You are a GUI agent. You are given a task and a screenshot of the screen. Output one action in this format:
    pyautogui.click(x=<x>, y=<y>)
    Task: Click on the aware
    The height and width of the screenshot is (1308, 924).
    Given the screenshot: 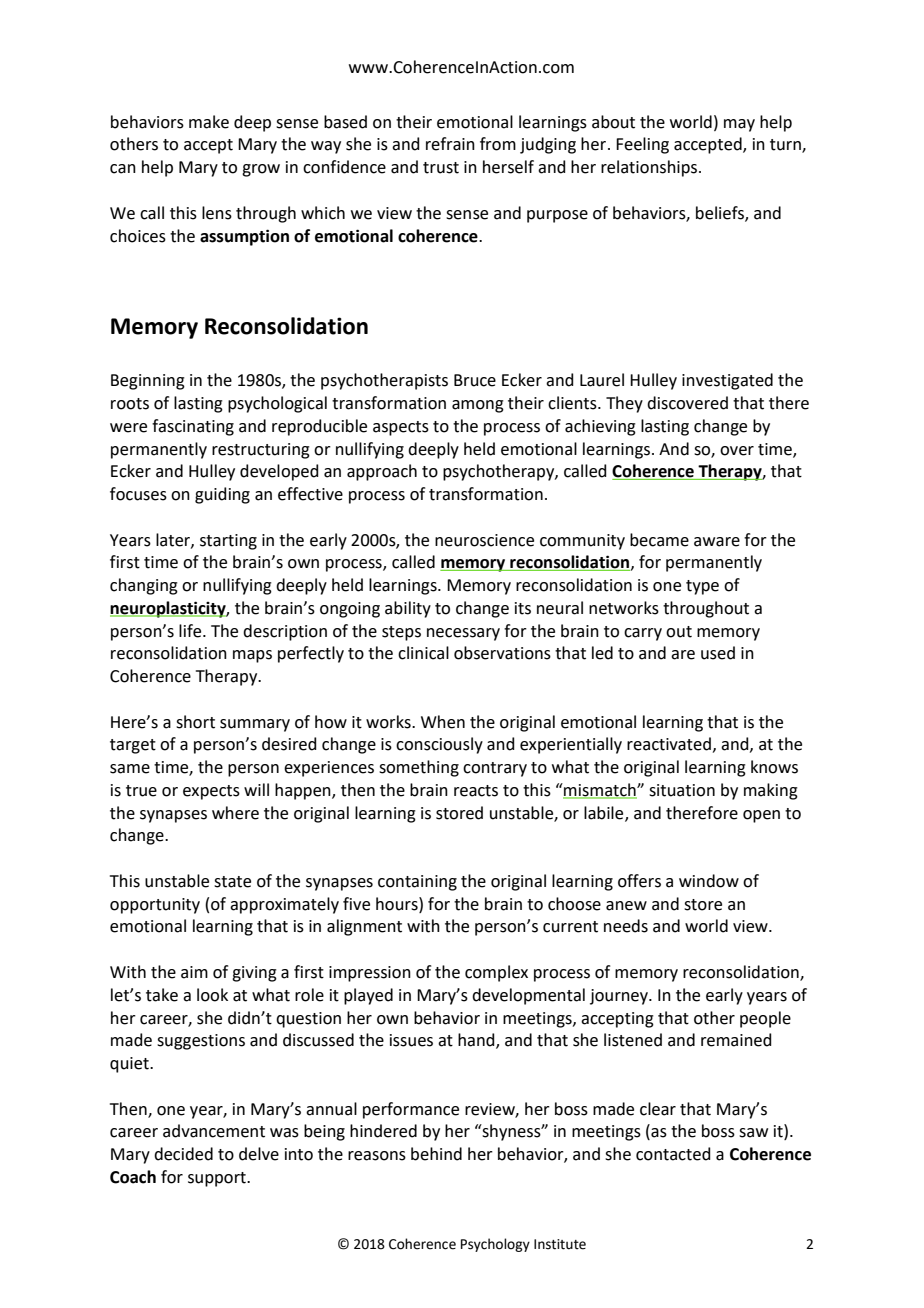 What is the action you would take?
    pyautogui.click(x=717, y=542)
